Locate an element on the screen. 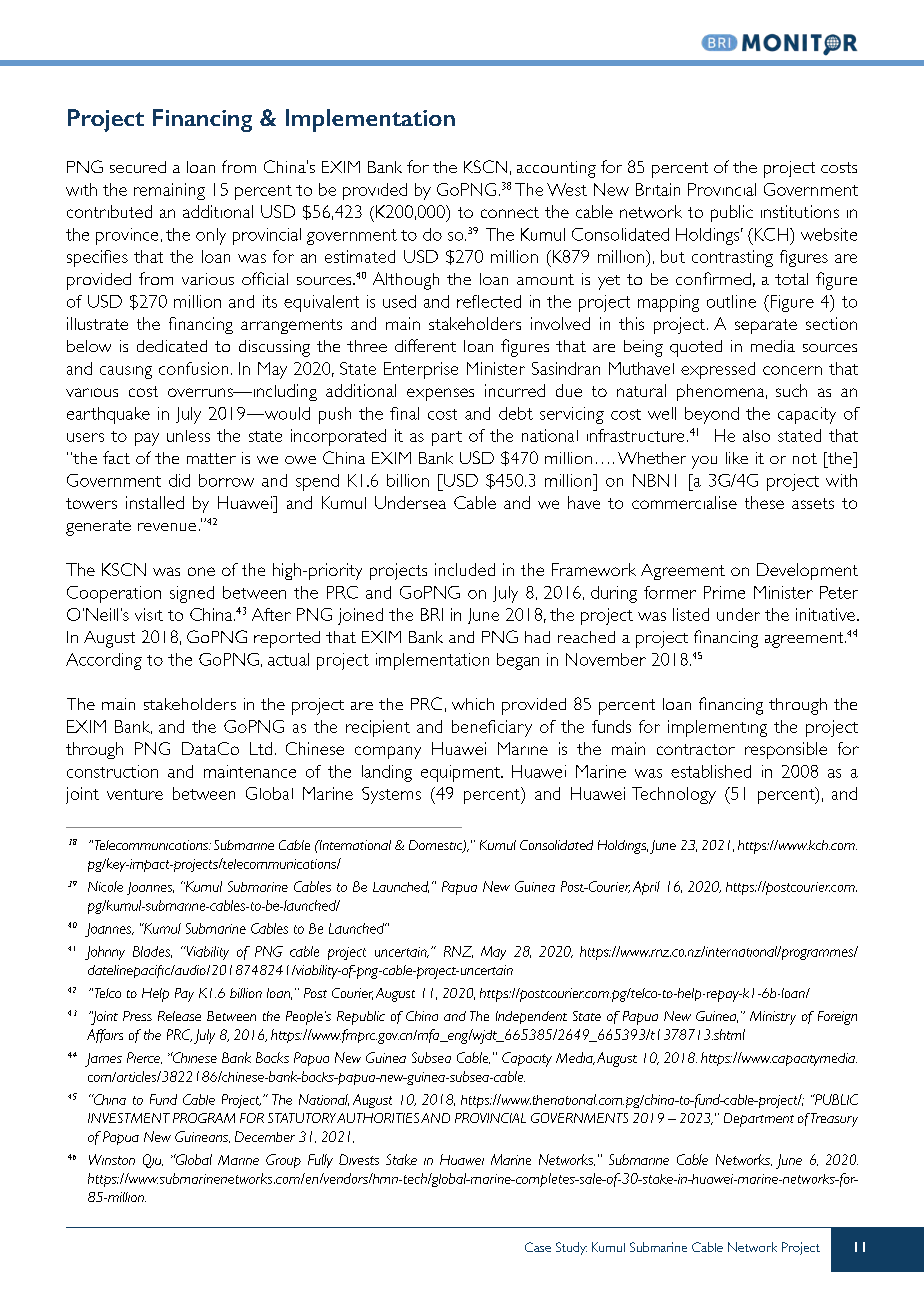  which is located at coordinates (473, 704).
